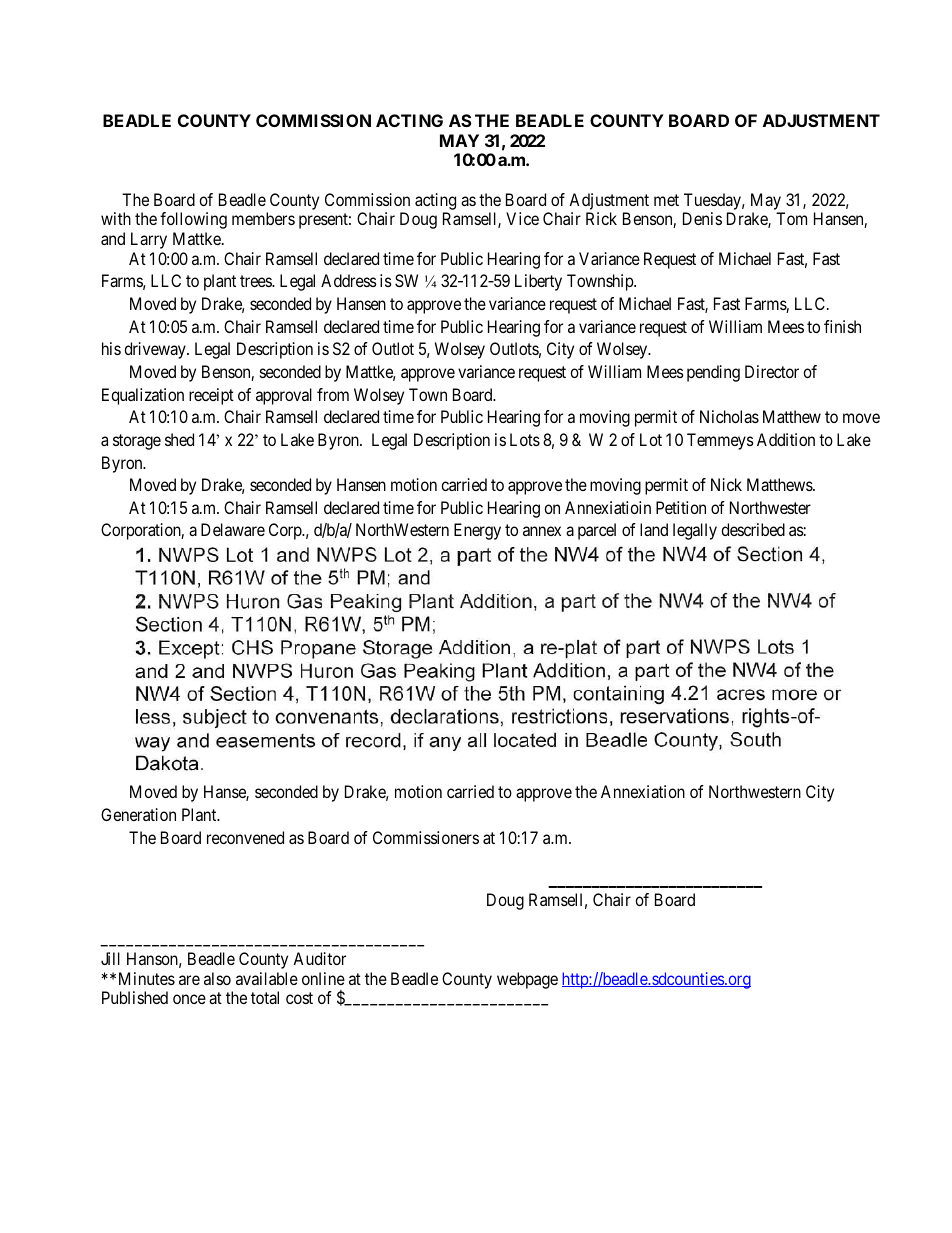 The height and width of the page is (1233, 952). I want to click on also, so click(217, 978).
